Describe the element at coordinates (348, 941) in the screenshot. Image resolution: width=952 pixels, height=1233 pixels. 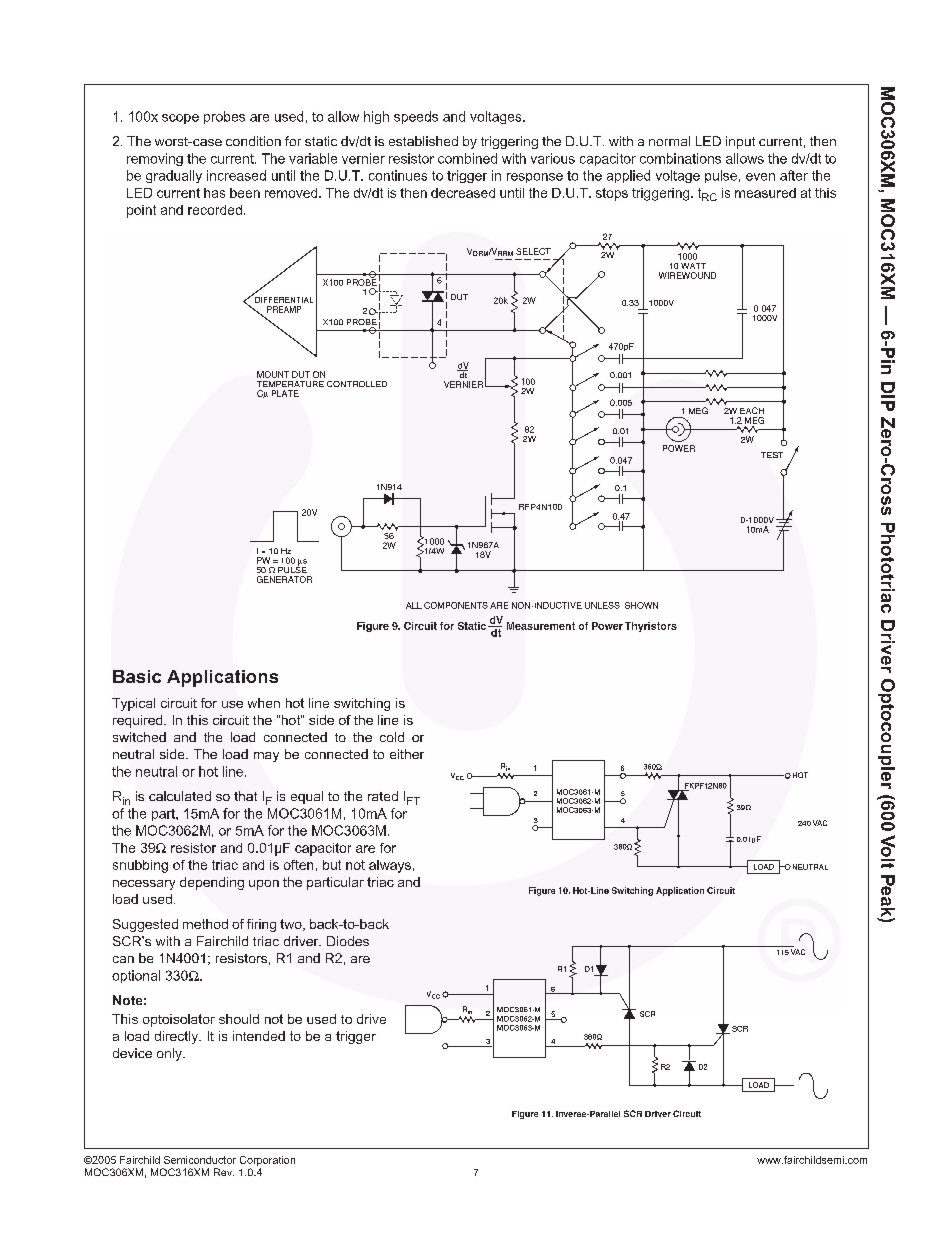
I see `Diodes` at that location.
